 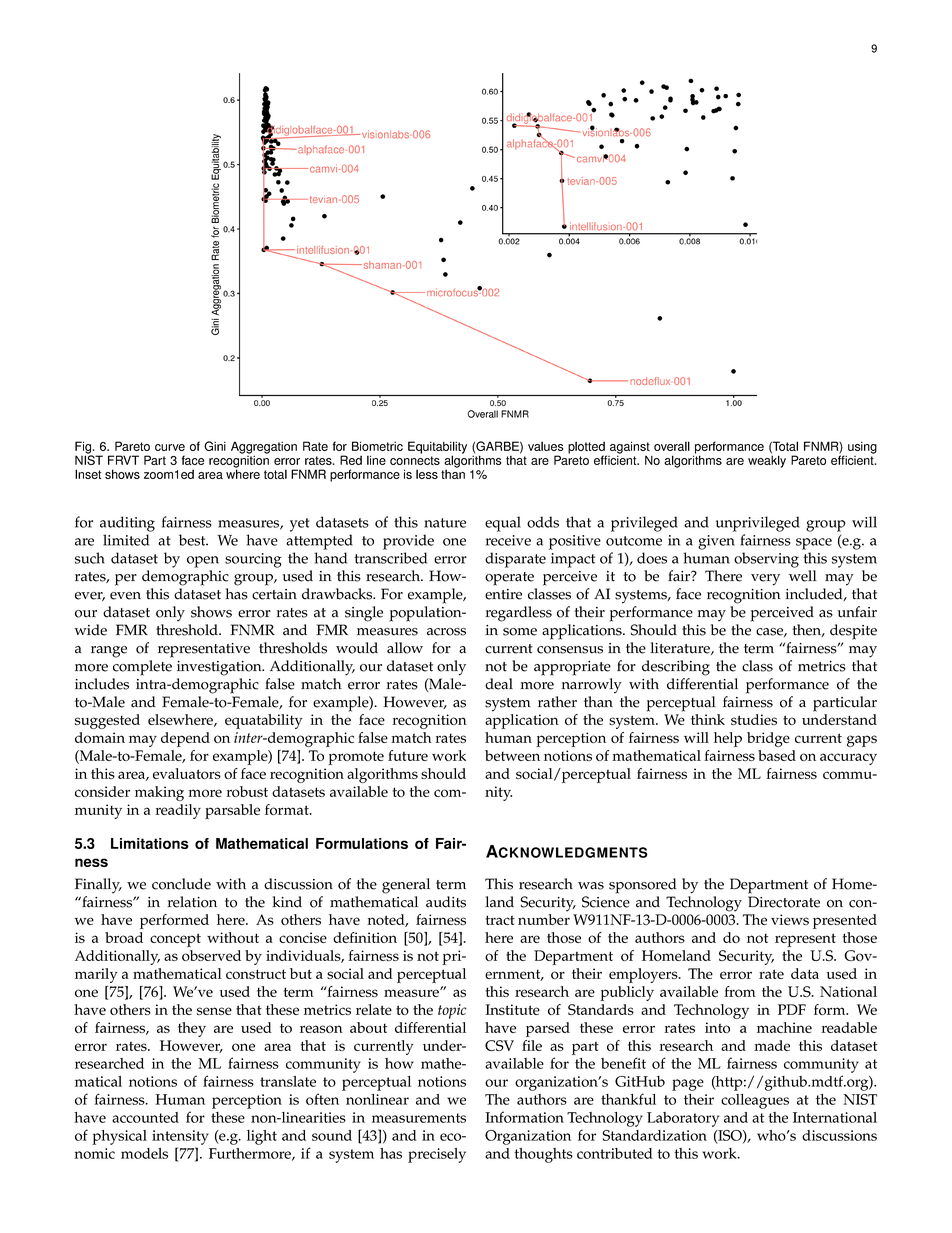 I want to click on curve, so click(x=170, y=447).
